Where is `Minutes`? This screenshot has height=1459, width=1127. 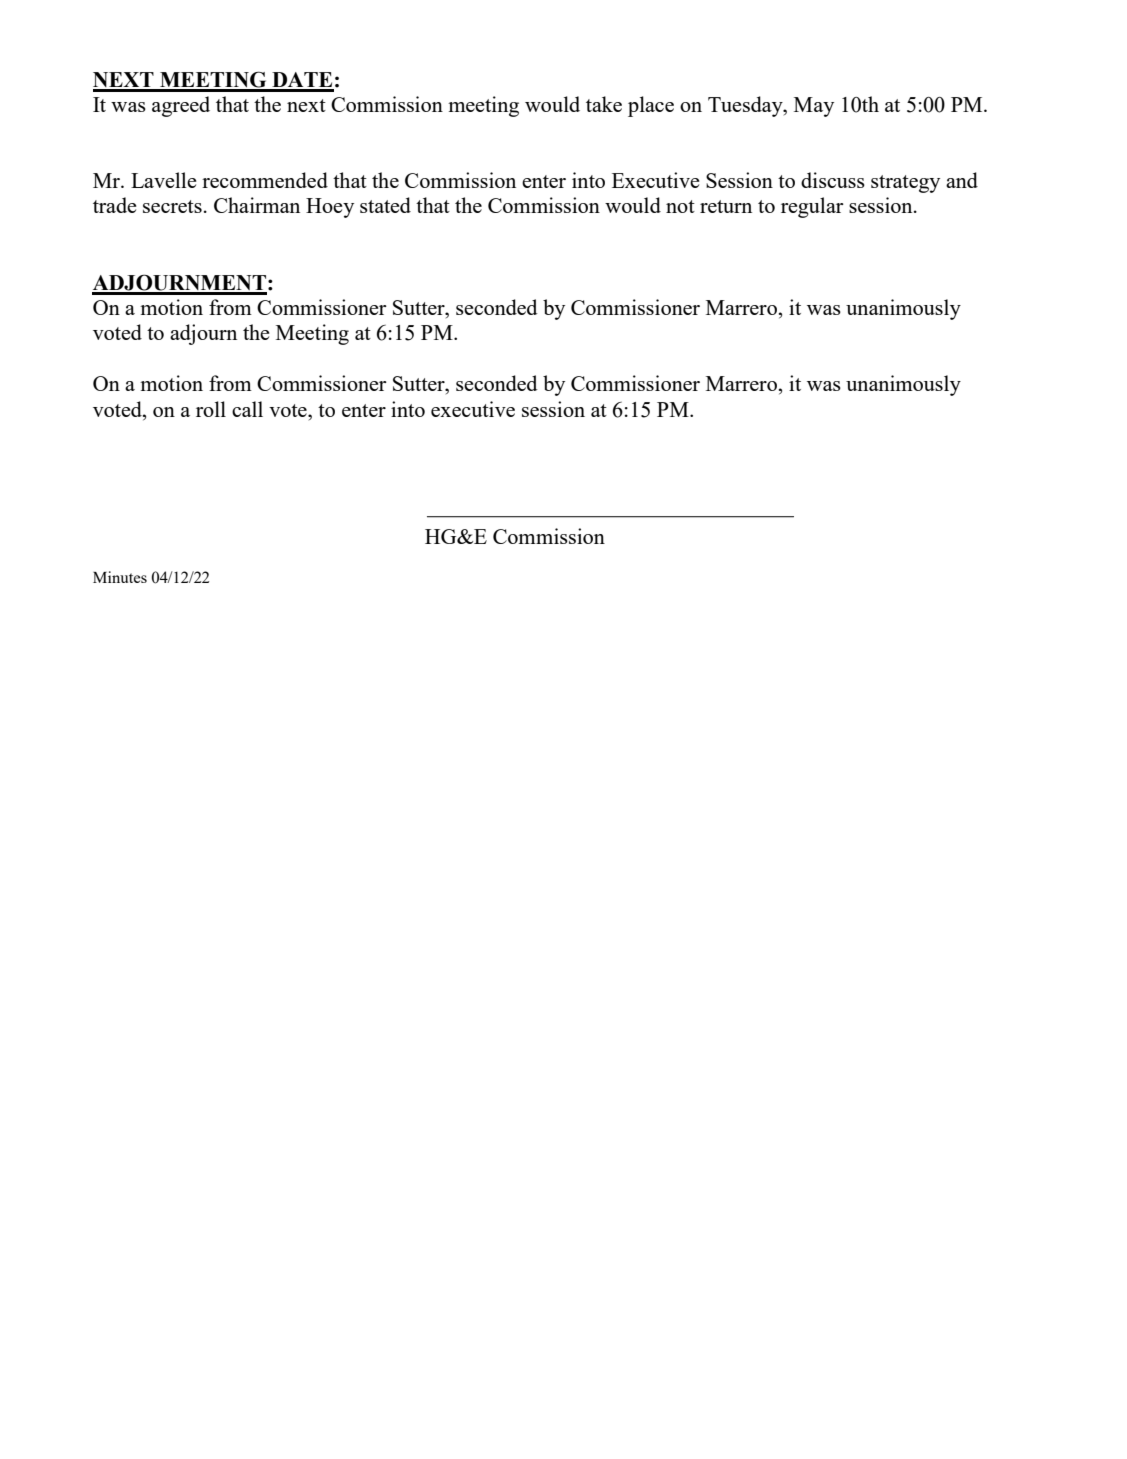
Minutes is located at coordinates (120, 577).
